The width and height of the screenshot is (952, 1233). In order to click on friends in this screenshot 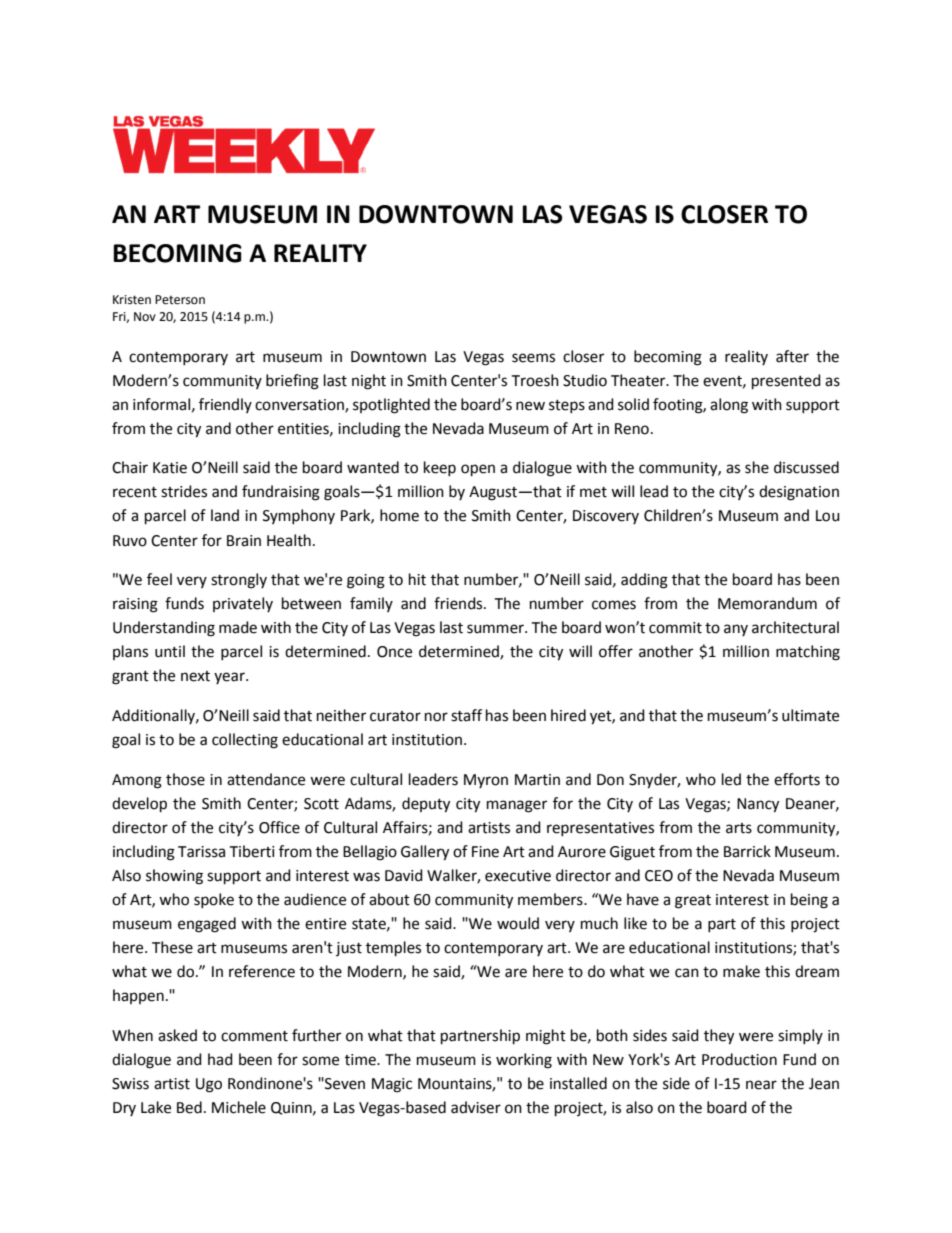, I will do `click(459, 603)`.
